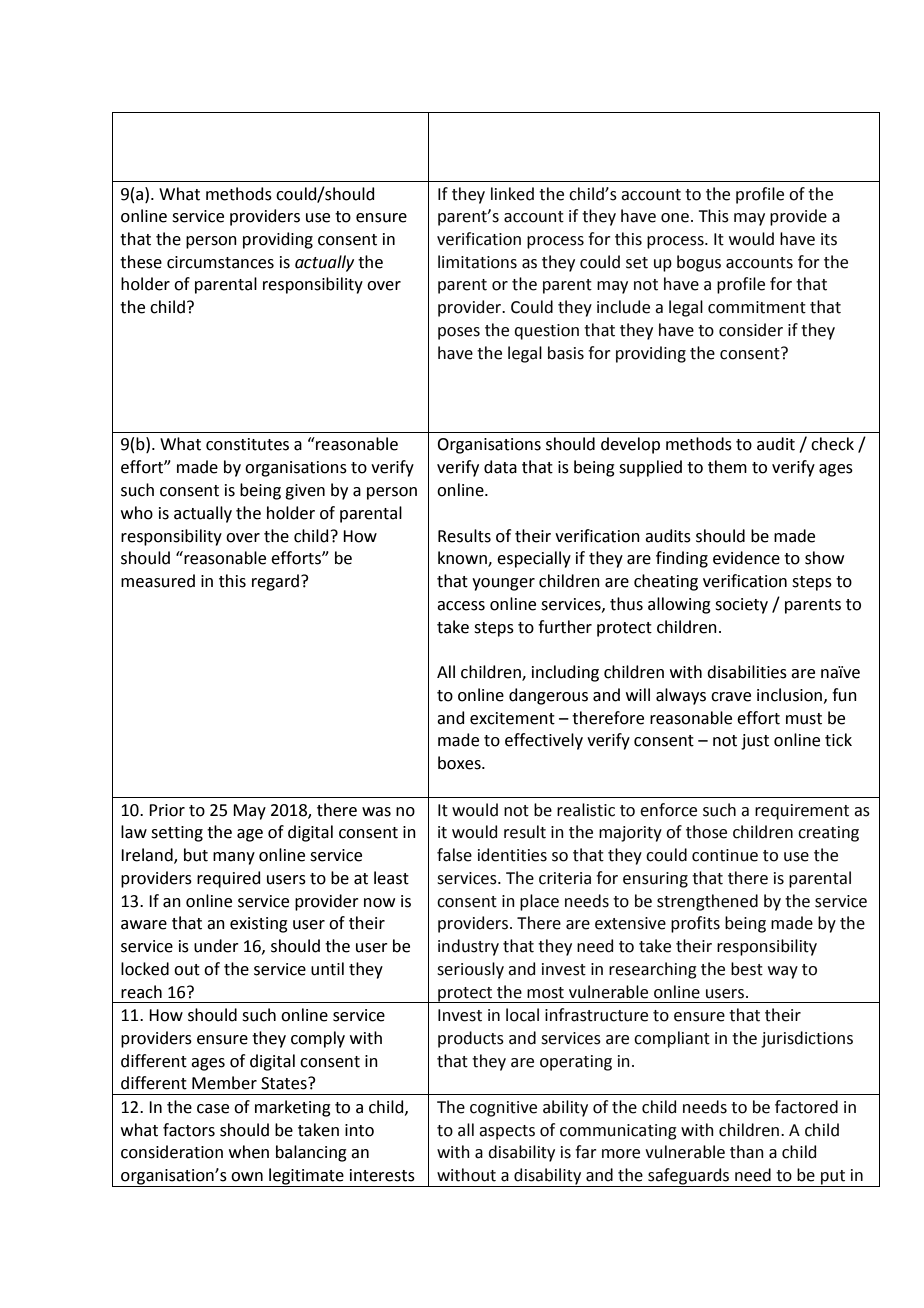 This image has height=1308, width=924. What do you see at coordinates (220, 262) in the image?
I see `circumstances` at bounding box center [220, 262].
